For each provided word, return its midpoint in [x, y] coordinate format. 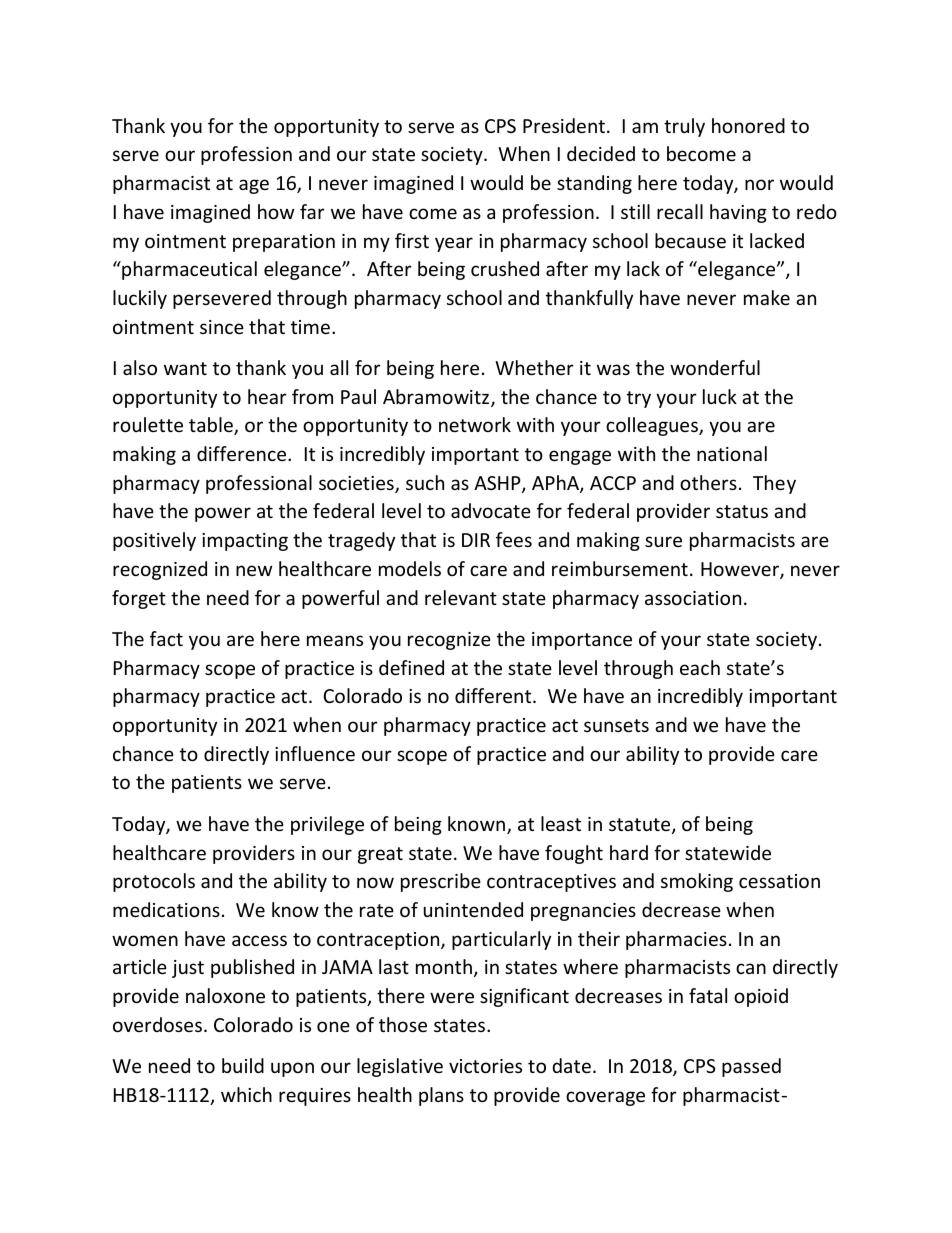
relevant [461, 597]
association [693, 598]
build [243, 1065]
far [312, 211]
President [564, 125]
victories [485, 1066]
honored [748, 125]
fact [166, 638]
